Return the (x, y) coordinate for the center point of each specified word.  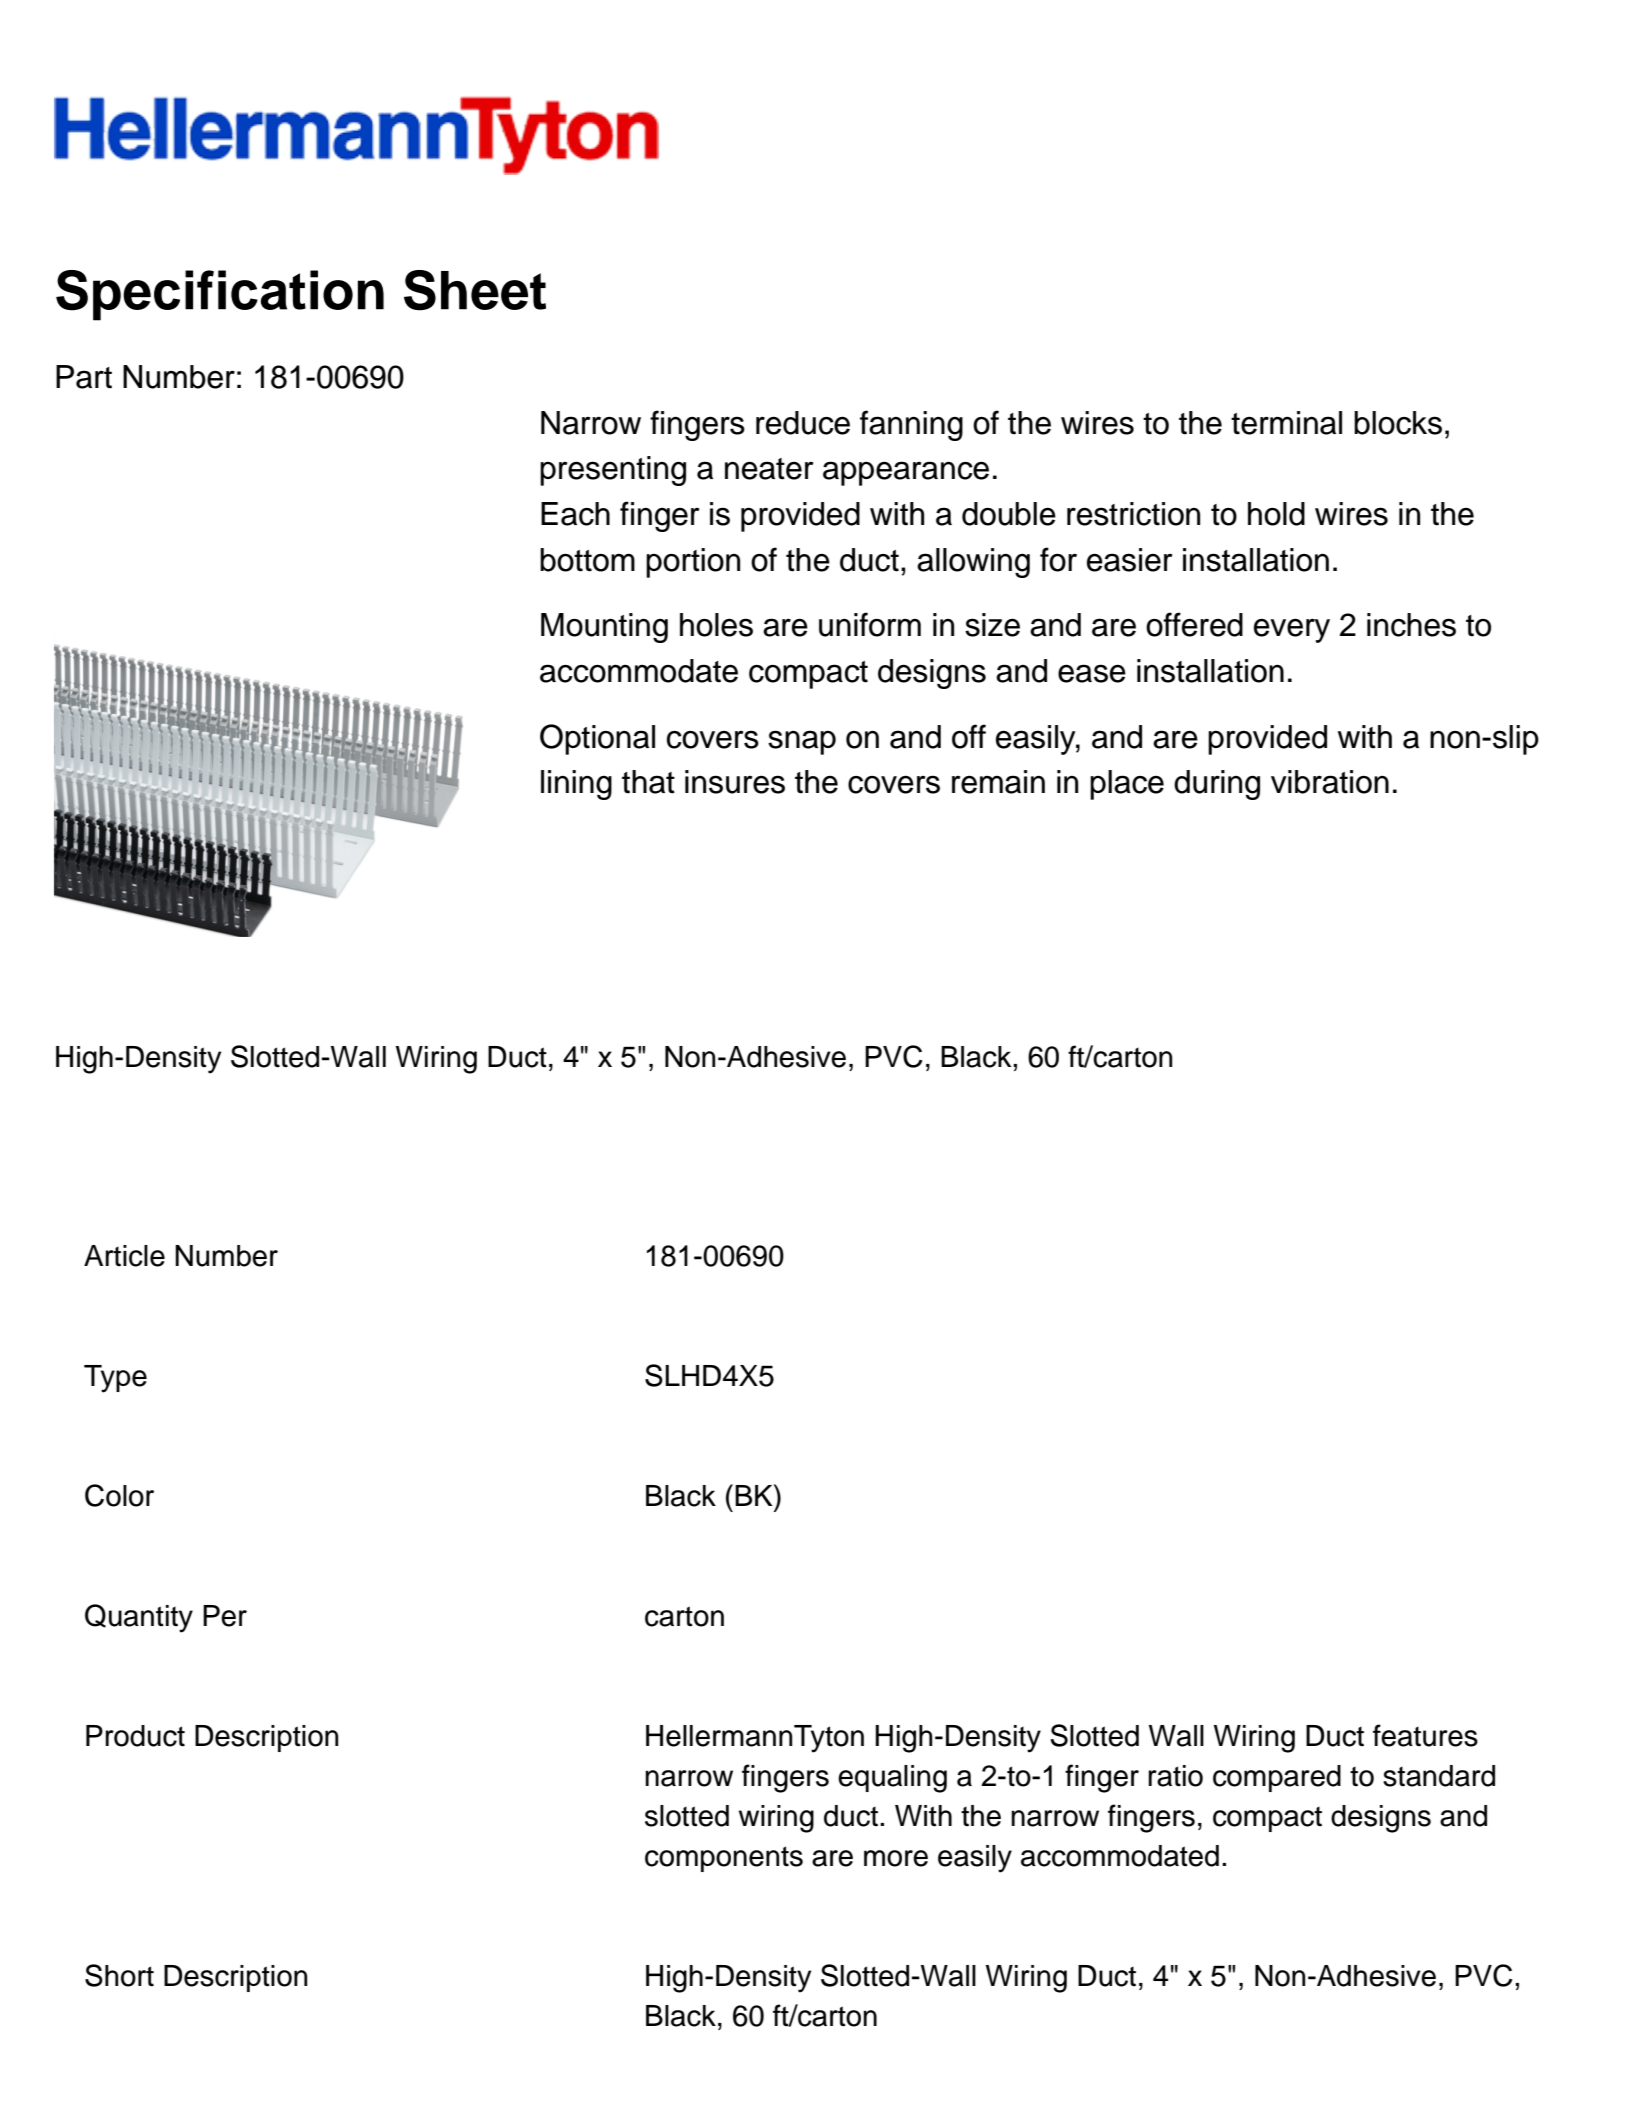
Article (124, 1256)
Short (119, 1975)
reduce (803, 423)
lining (576, 785)
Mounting (604, 628)
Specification (220, 295)
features (1425, 1735)
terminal (1286, 423)
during (1217, 785)
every (1292, 630)
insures (735, 782)
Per (225, 1616)
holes (716, 625)
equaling (892, 1779)
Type (115, 1379)
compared (1277, 1778)
